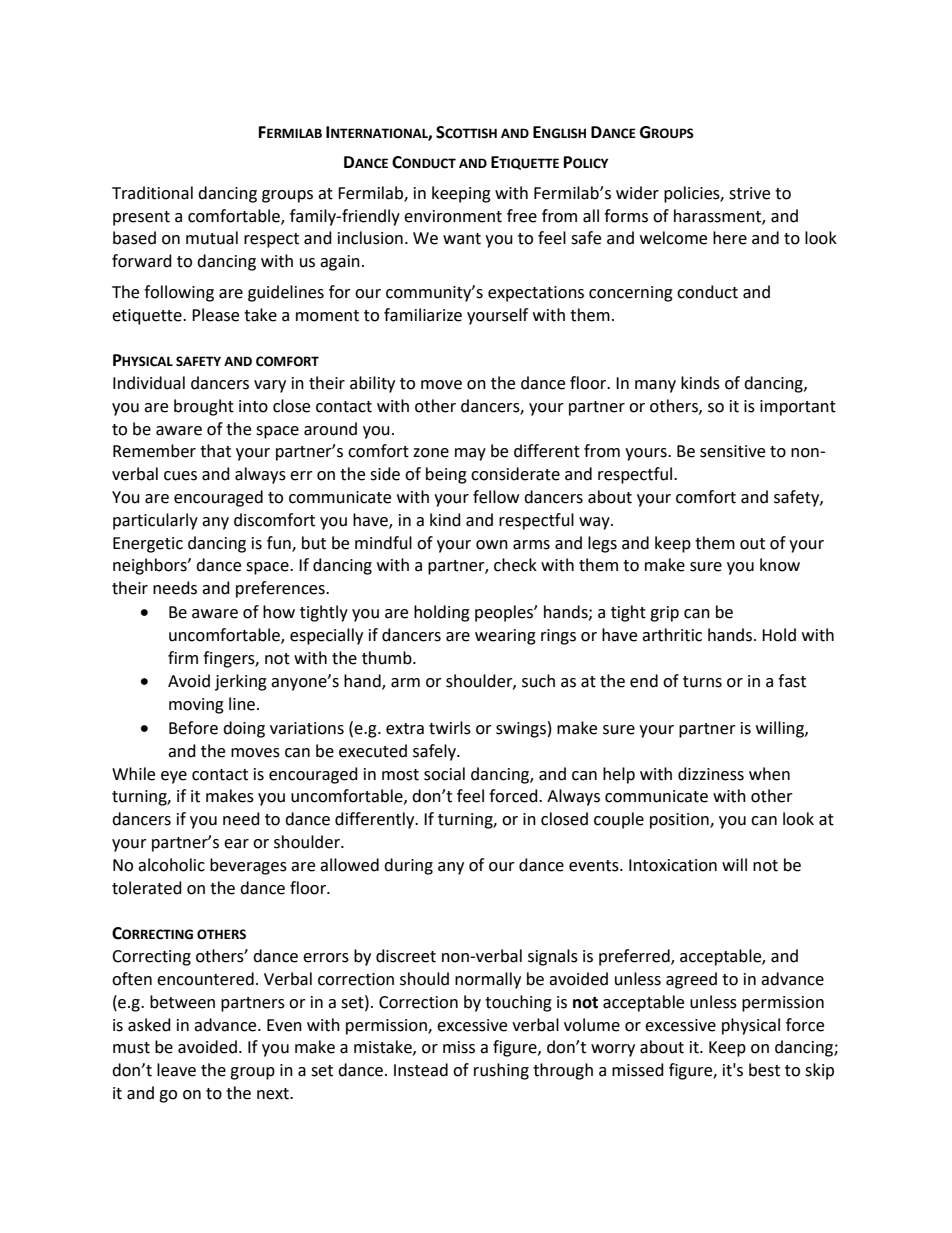  Describe the element at coordinates (730, 238) in the document. I see `here` at that location.
